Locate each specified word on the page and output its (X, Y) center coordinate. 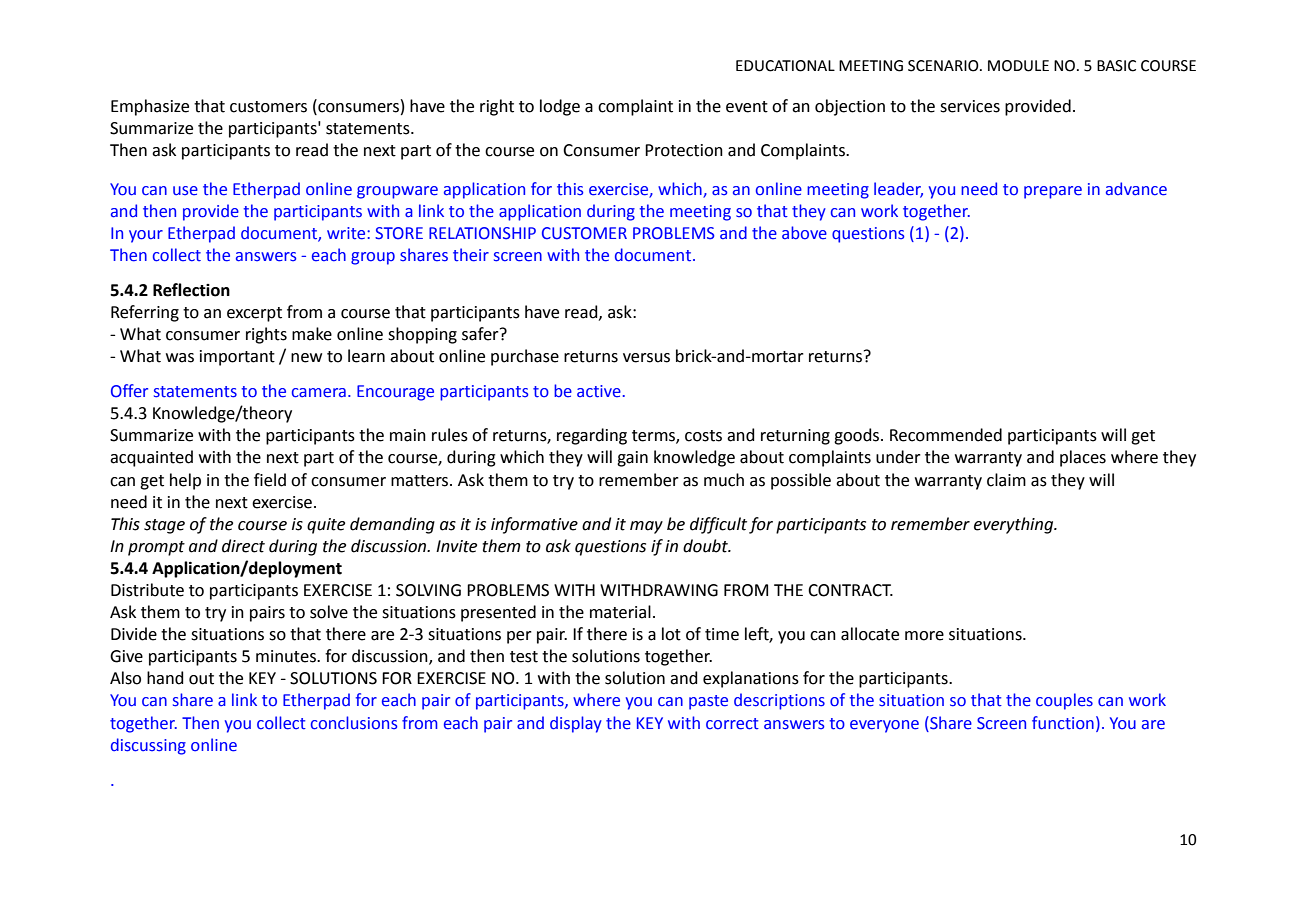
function (1063, 723)
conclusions (354, 723)
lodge (560, 107)
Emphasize (150, 107)
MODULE (1018, 66)
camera (319, 393)
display (576, 724)
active (599, 391)
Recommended (946, 435)
